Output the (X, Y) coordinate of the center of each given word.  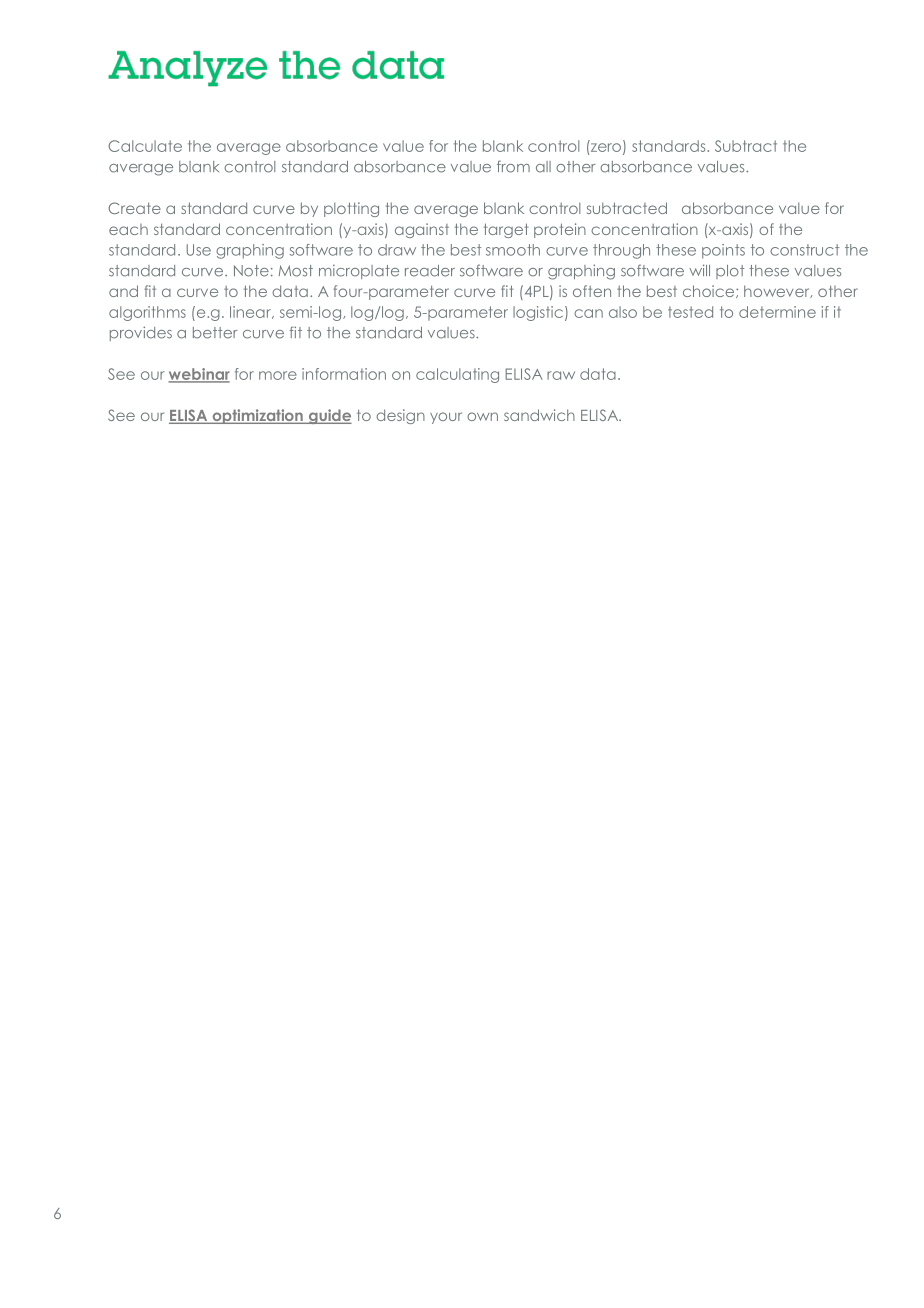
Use (199, 250)
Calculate (145, 146)
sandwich (539, 415)
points (723, 251)
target (506, 230)
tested (690, 312)
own (482, 416)
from (513, 166)
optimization (257, 416)
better (215, 333)
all (543, 167)
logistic (538, 313)
